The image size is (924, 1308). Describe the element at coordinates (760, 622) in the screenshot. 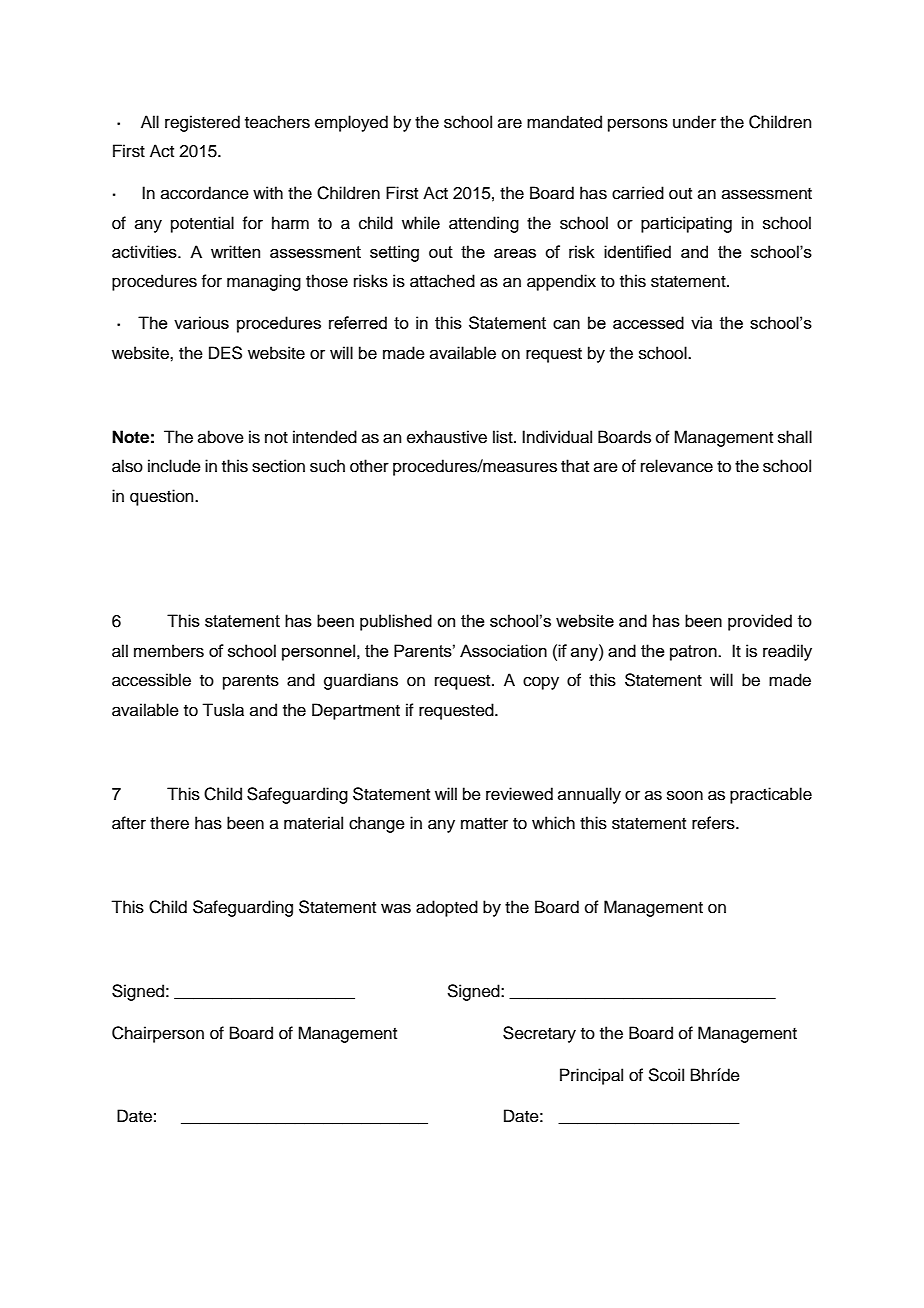

I see `provided` at that location.
